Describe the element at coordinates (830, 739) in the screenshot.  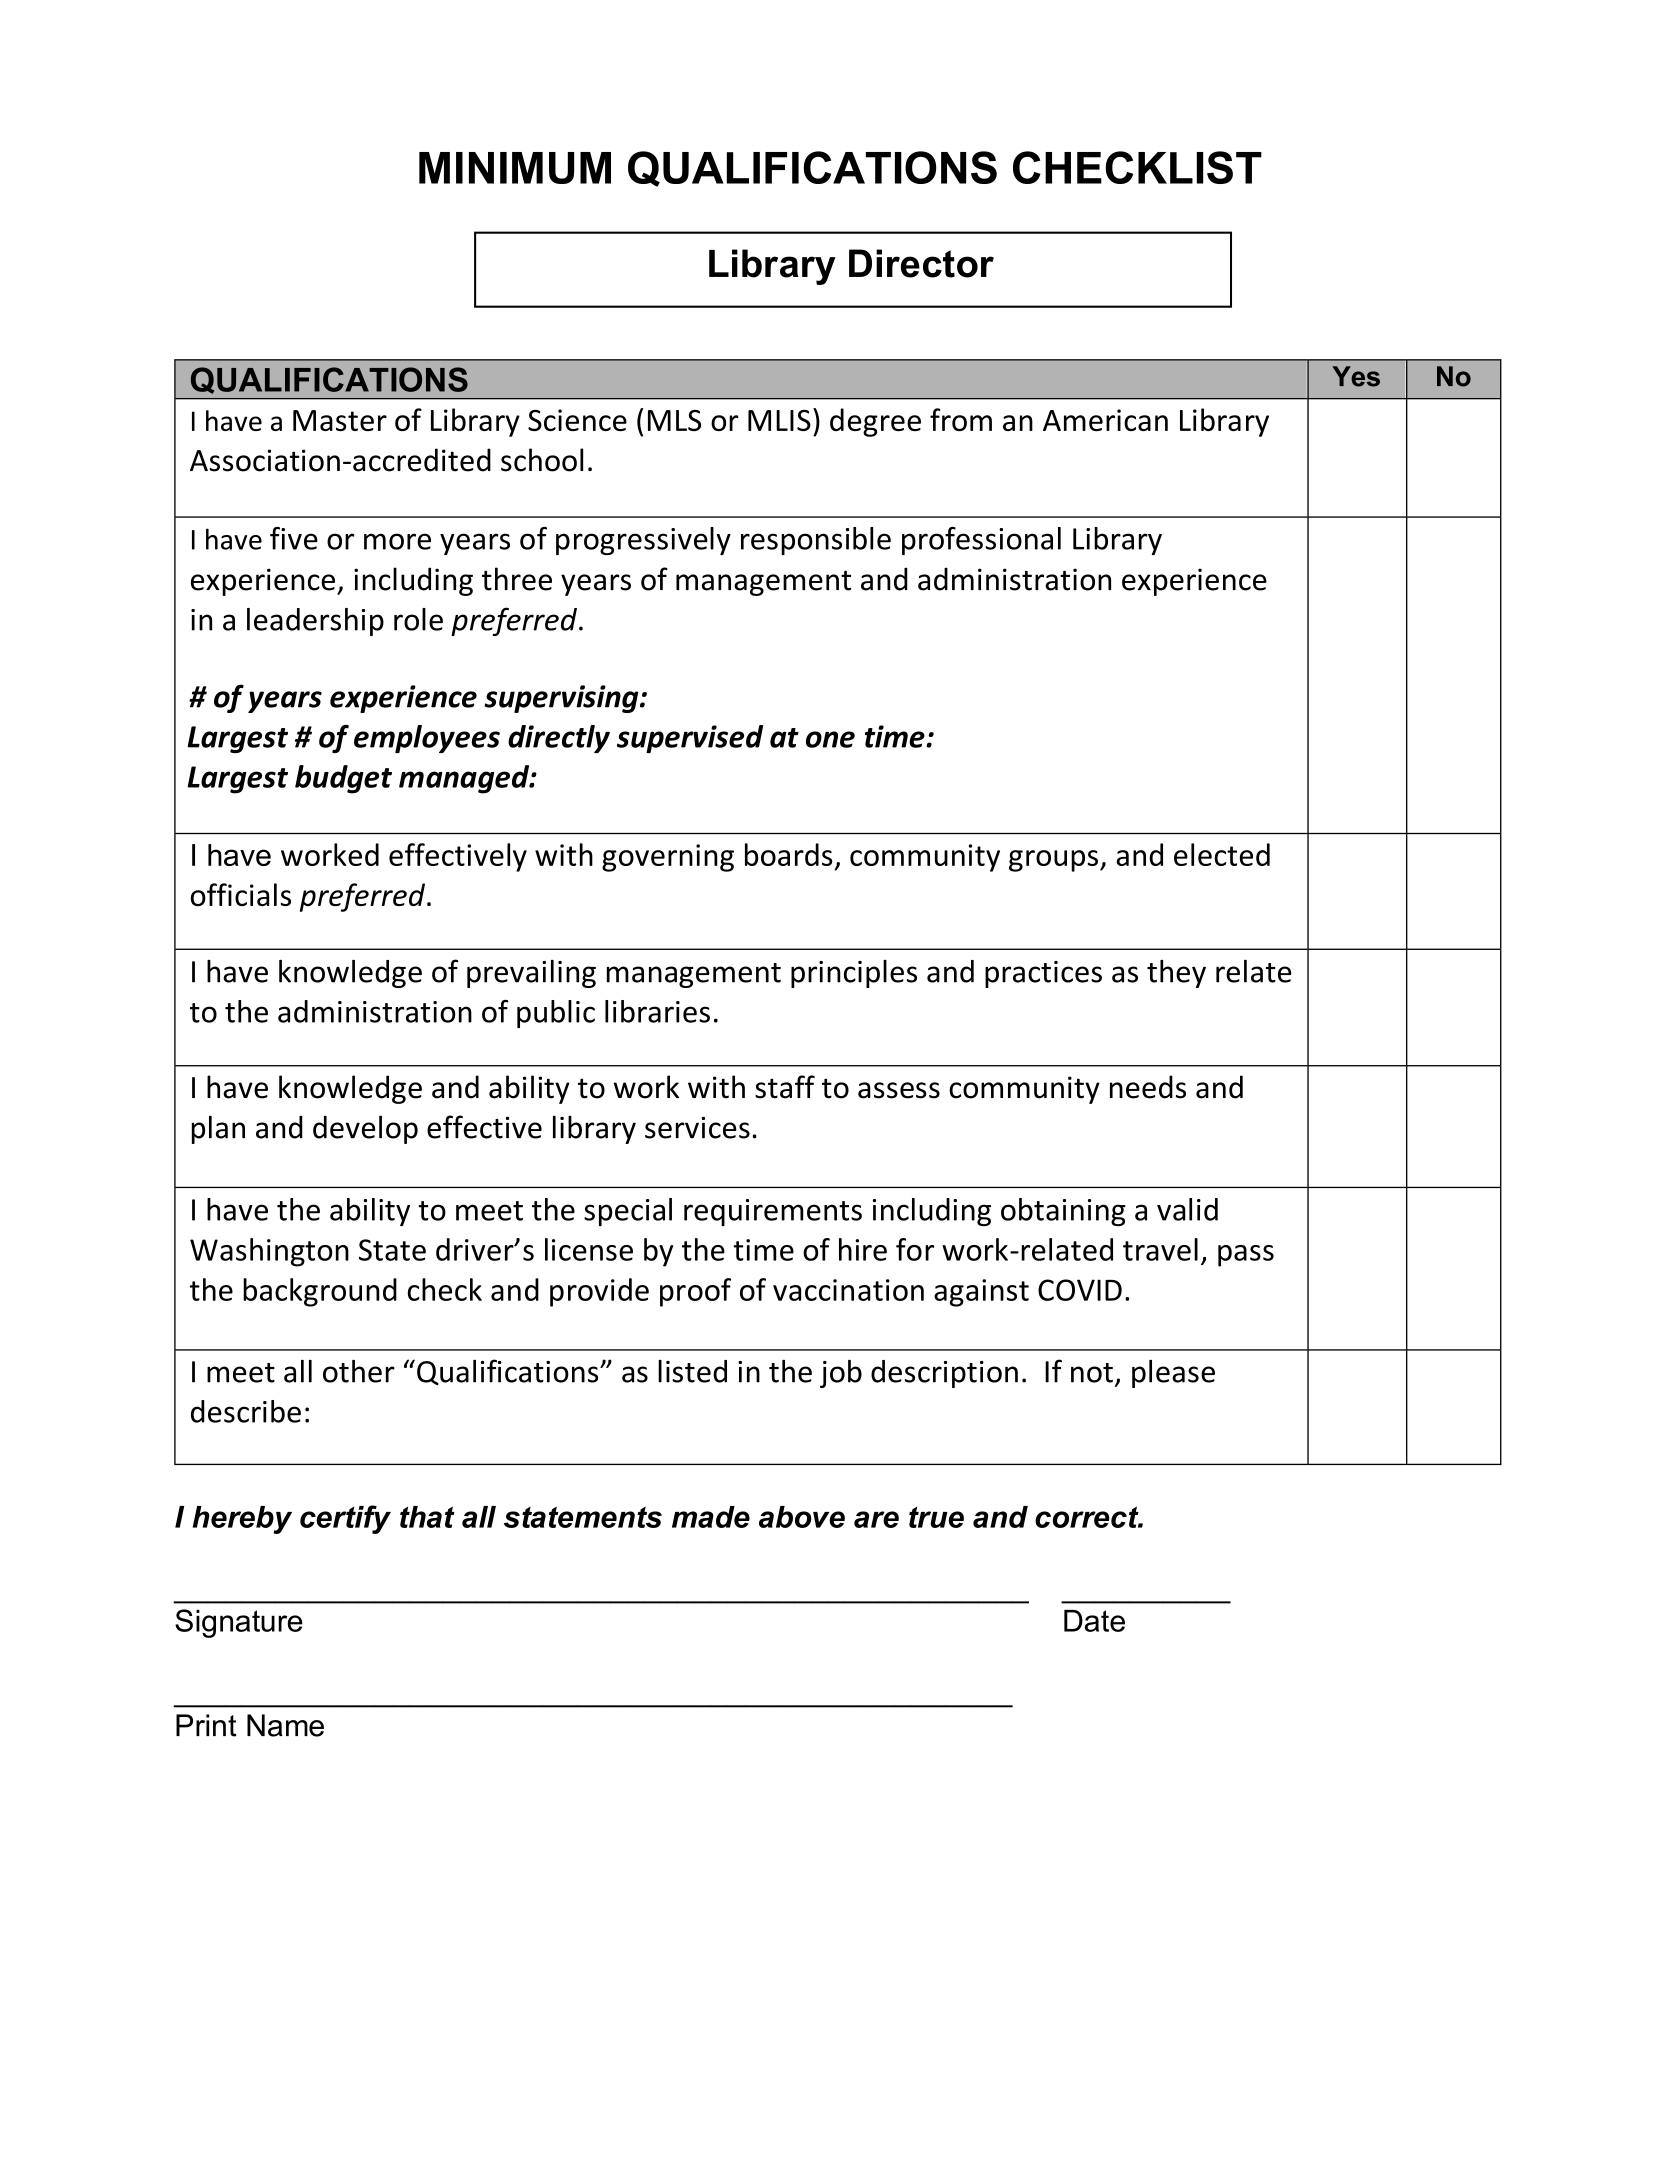
I see `one` at that location.
